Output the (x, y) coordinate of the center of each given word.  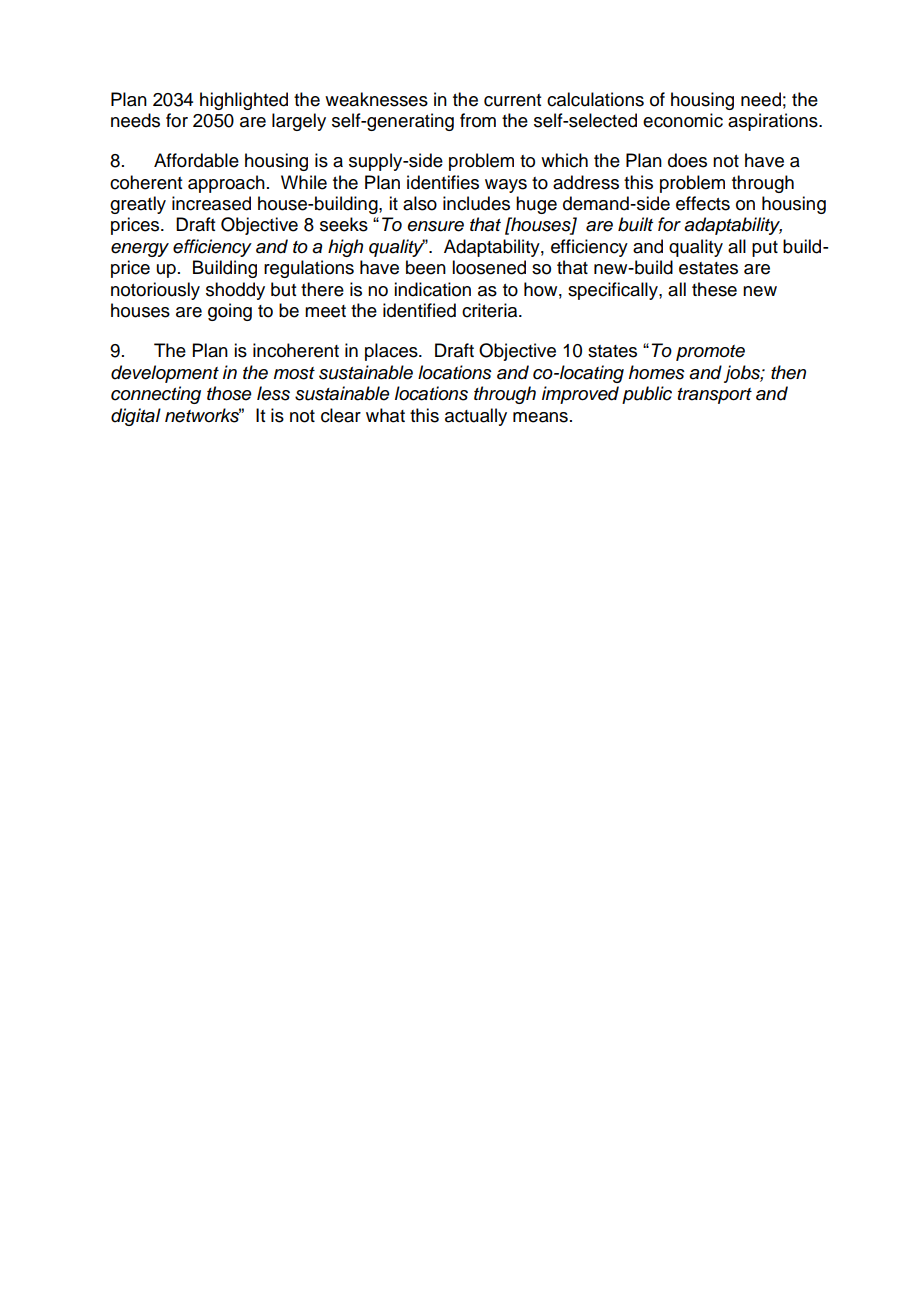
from (478, 120)
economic (683, 120)
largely (299, 122)
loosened (489, 267)
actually (476, 417)
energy (140, 250)
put (765, 249)
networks (203, 415)
